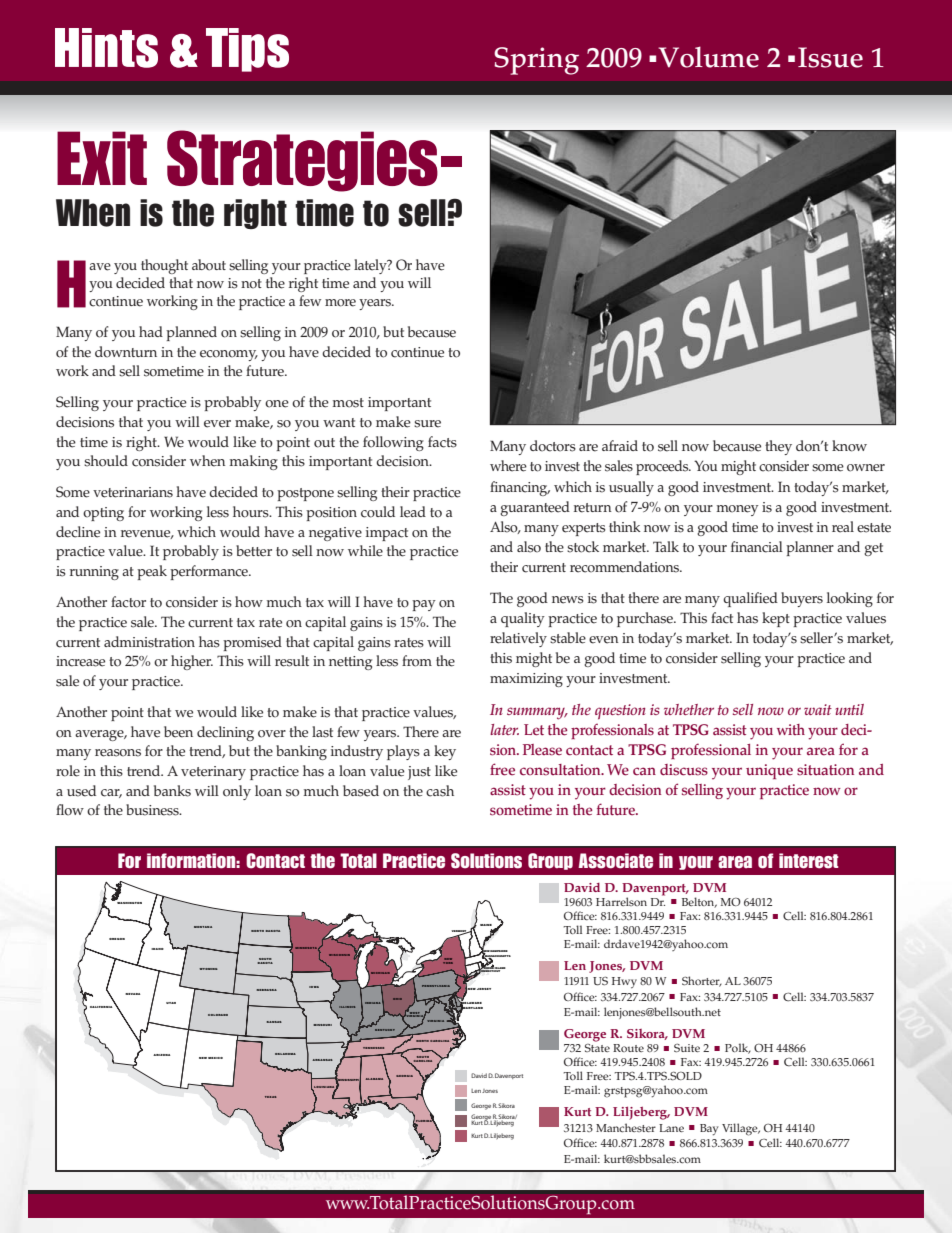  Describe the element at coordinates (106, 48) in the screenshot. I see `Hints` at that location.
